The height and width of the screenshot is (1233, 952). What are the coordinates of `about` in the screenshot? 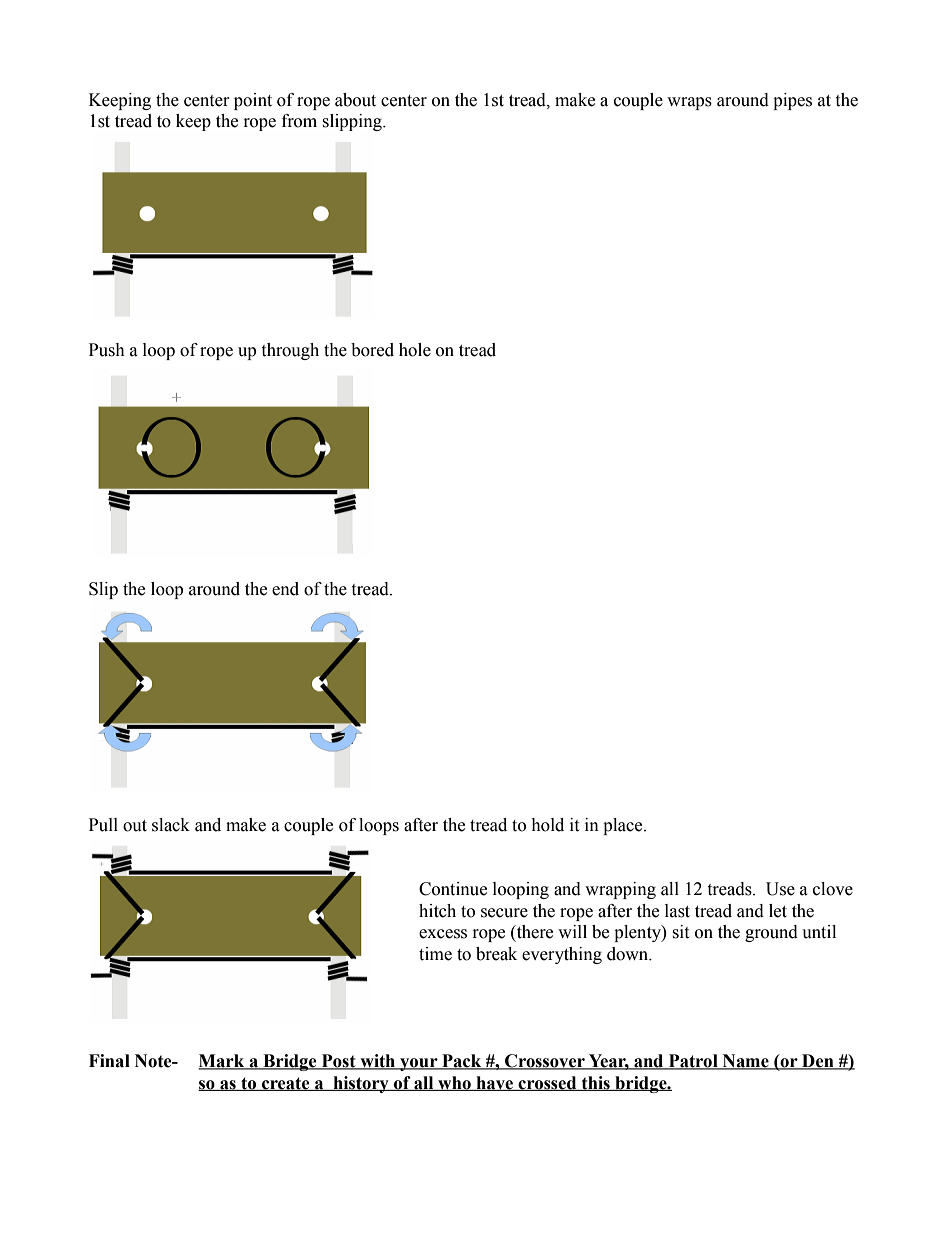 It's located at (355, 100).
